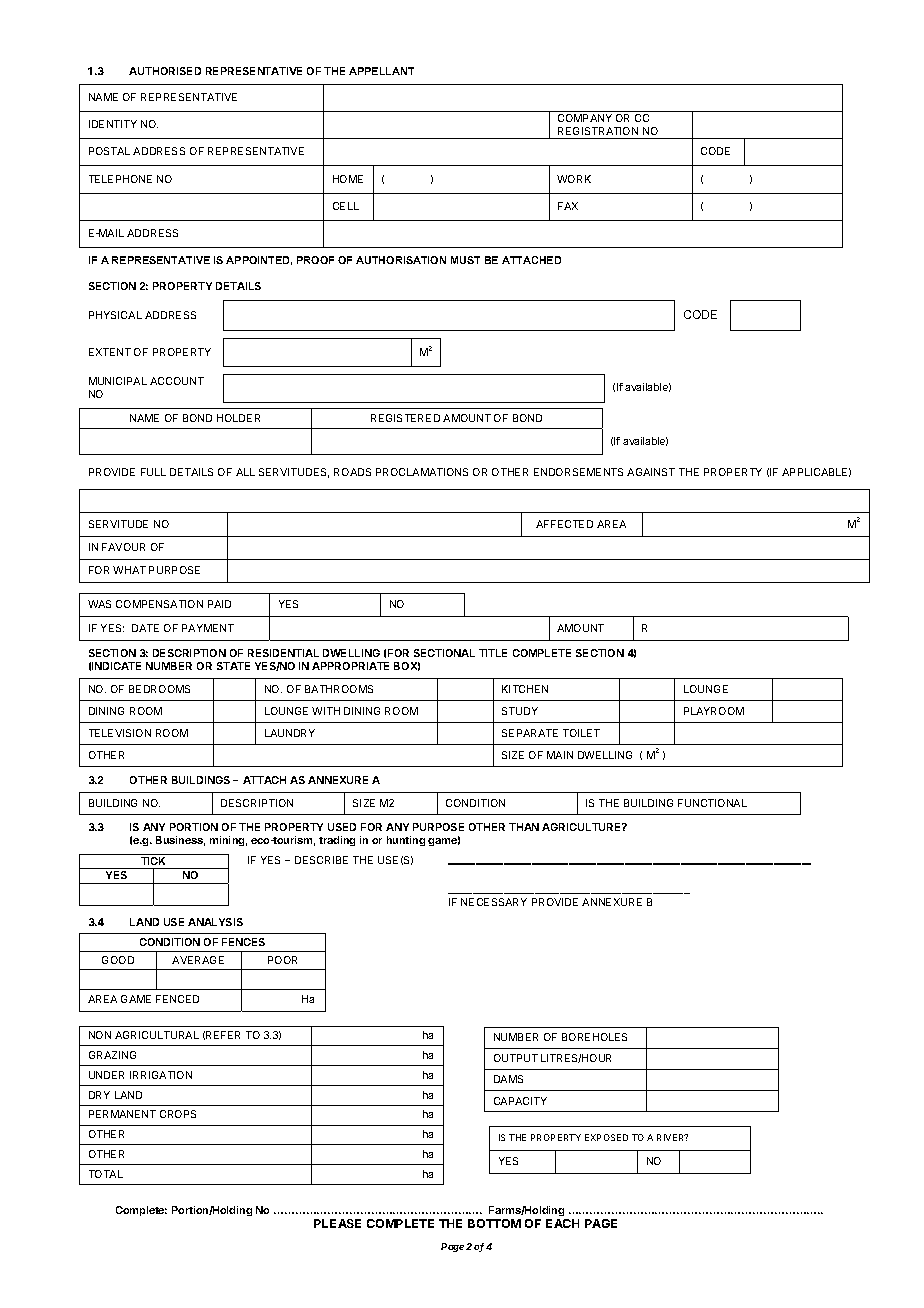 Image resolution: width=924 pixels, height=1308 pixels. Describe the element at coordinates (568, 206) in the image. I see `FAX` at that location.
